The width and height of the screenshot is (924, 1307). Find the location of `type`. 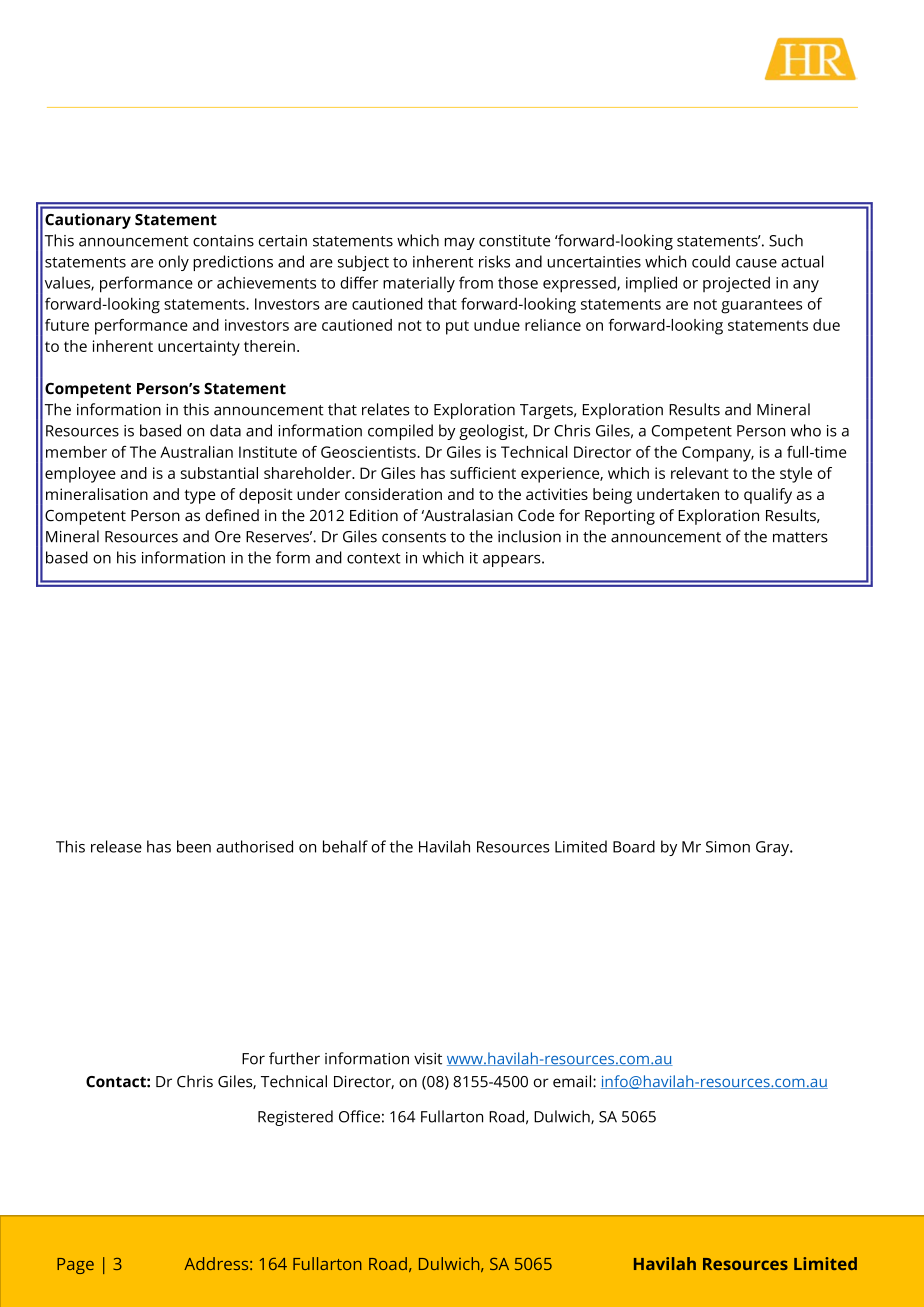

type is located at coordinates (200, 496).
